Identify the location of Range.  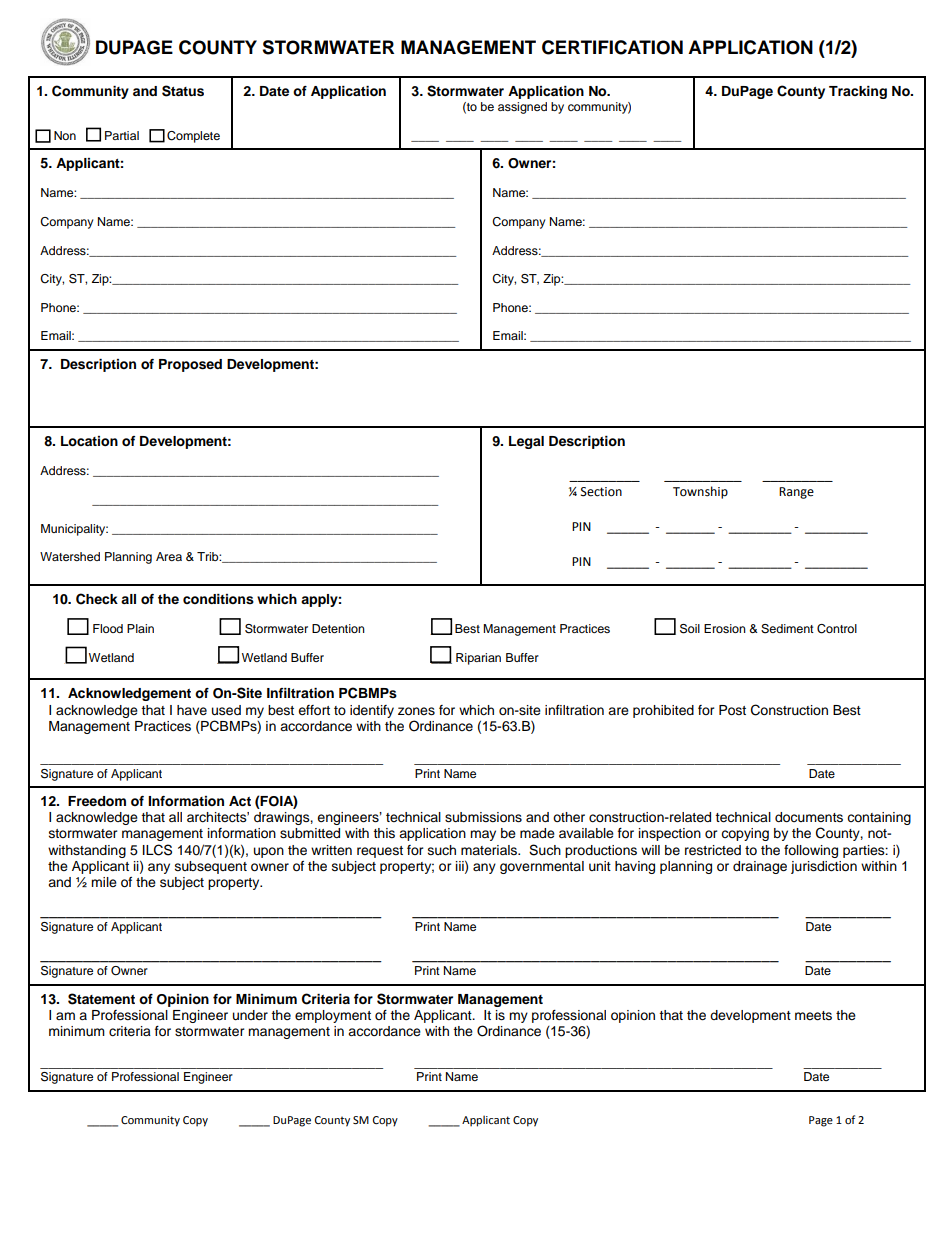
(796, 493).
